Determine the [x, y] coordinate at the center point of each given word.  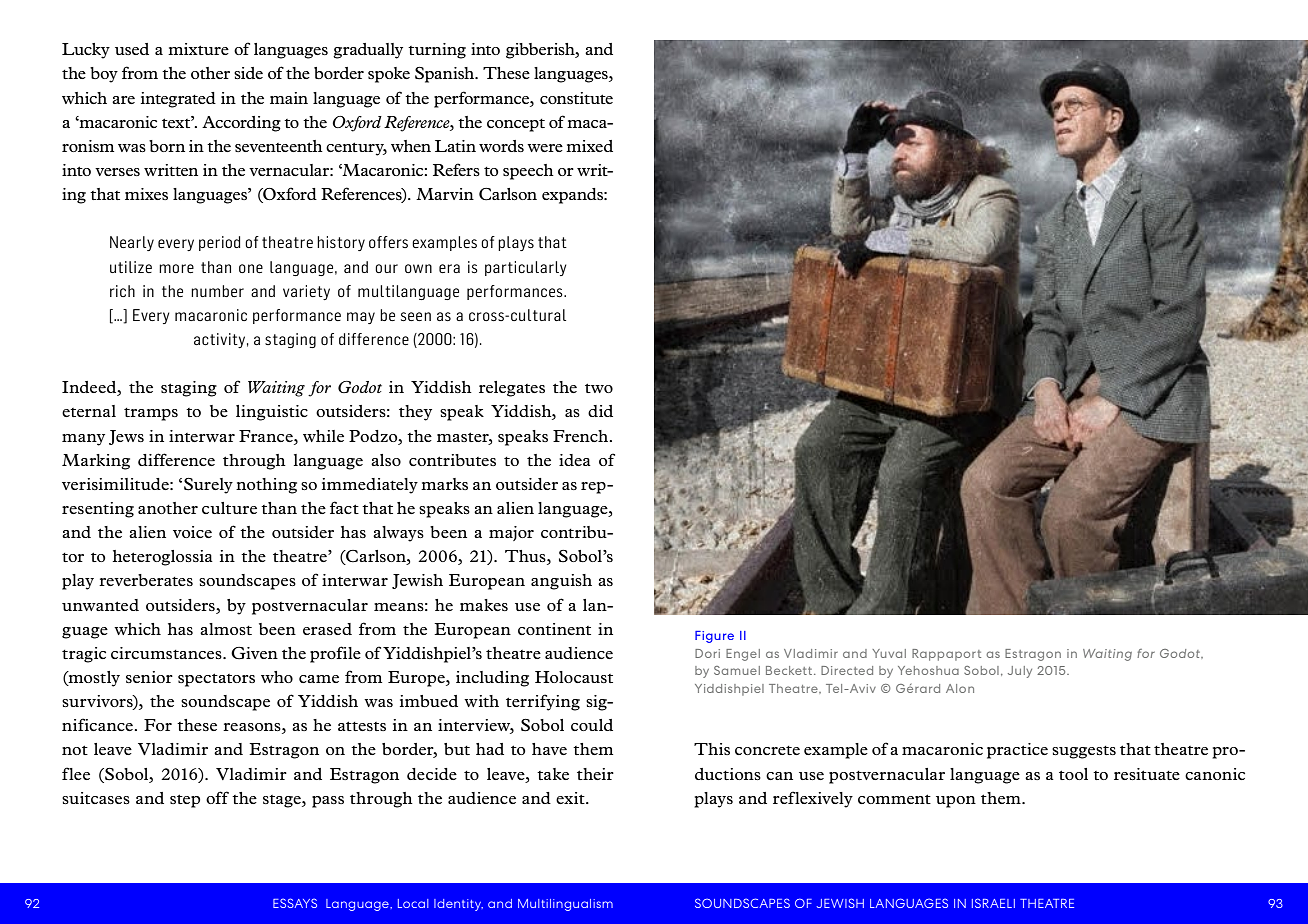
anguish [561, 582]
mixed [589, 146]
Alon [960, 688]
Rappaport [946, 655]
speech [528, 172]
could [592, 725]
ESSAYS [295, 903]
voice [192, 532]
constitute [576, 98]
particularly [526, 268]
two [599, 388]
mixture [198, 49]
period [219, 243]
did [600, 411]
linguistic [272, 413]
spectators [216, 680]
